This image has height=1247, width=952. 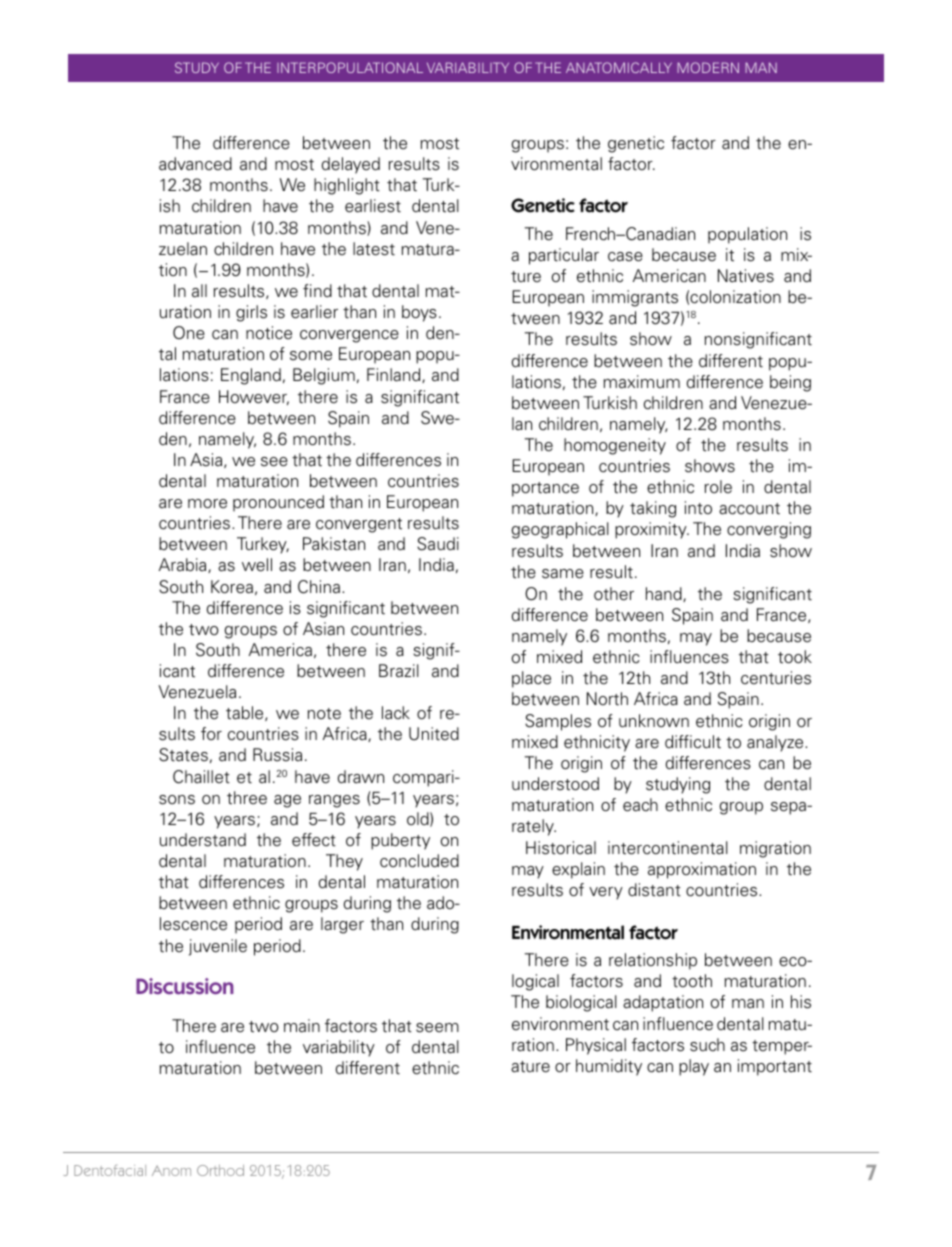 I want to click on hand, so click(x=665, y=594).
